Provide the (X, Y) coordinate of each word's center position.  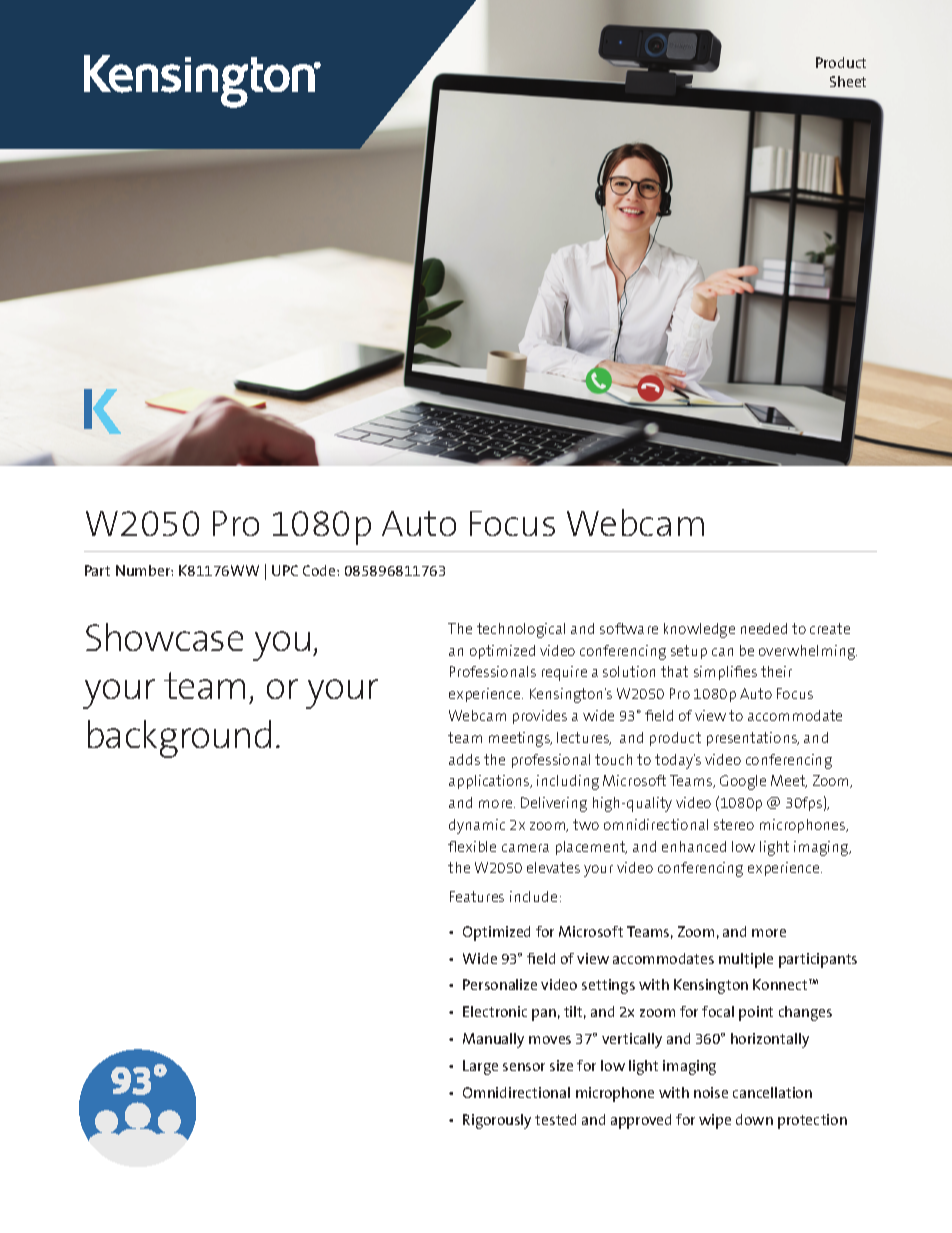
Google (743, 782)
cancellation (772, 1092)
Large (480, 1067)
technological (521, 630)
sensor (524, 1067)
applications (490, 782)
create (830, 628)
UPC (285, 570)
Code (320, 570)
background (179, 739)
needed (764, 628)
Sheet (848, 81)
